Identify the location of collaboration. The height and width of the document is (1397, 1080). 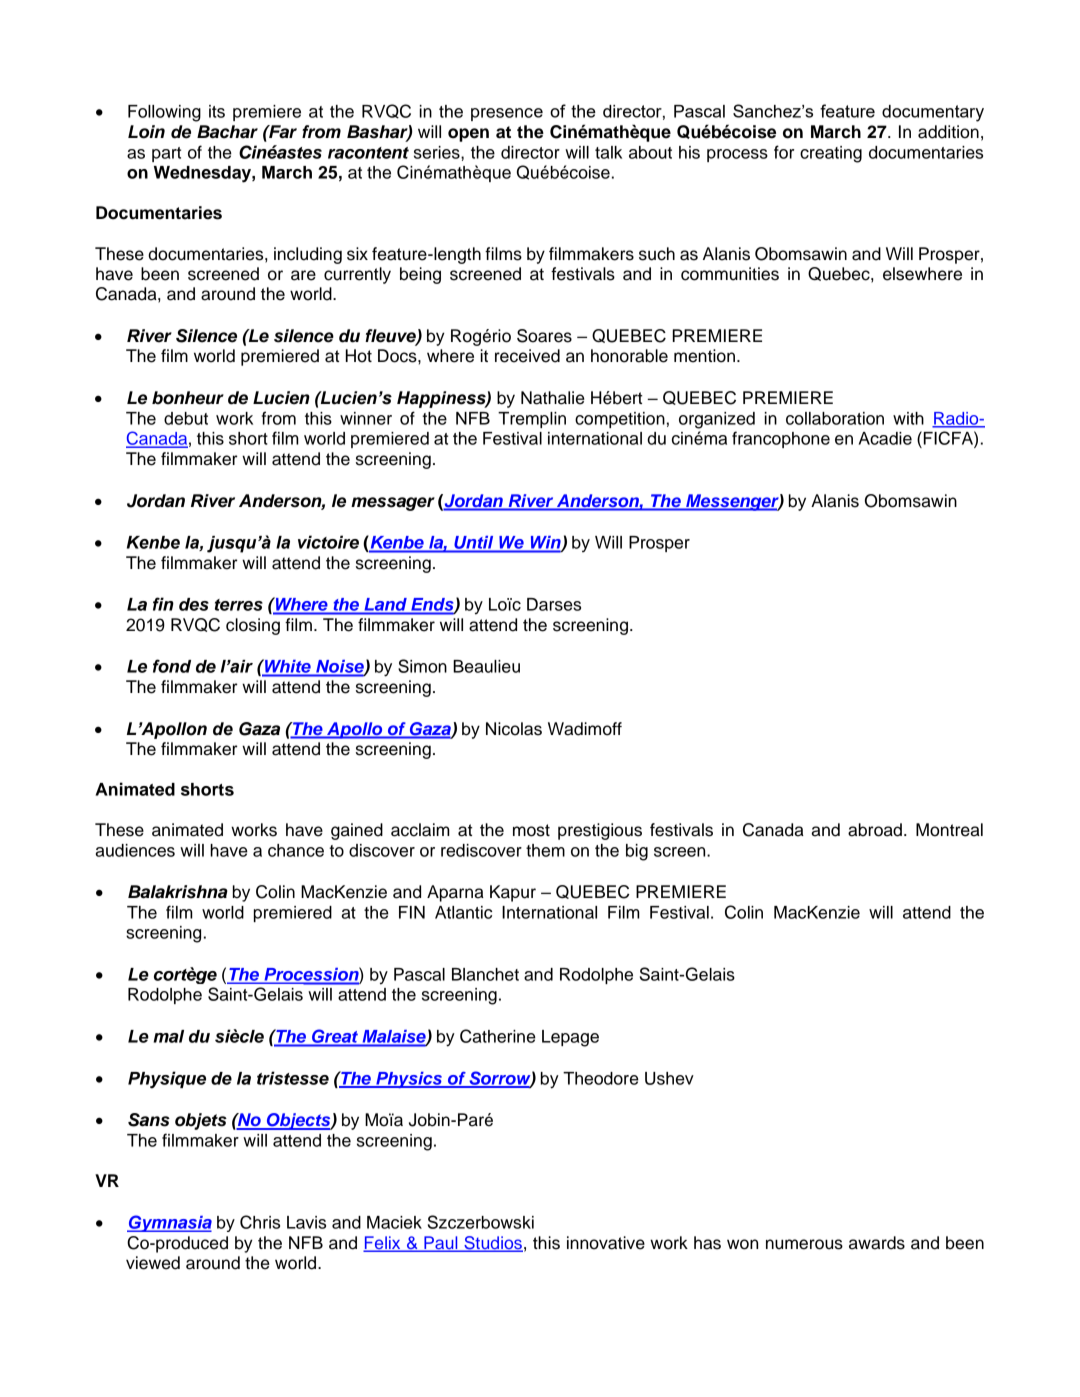
(835, 418).
